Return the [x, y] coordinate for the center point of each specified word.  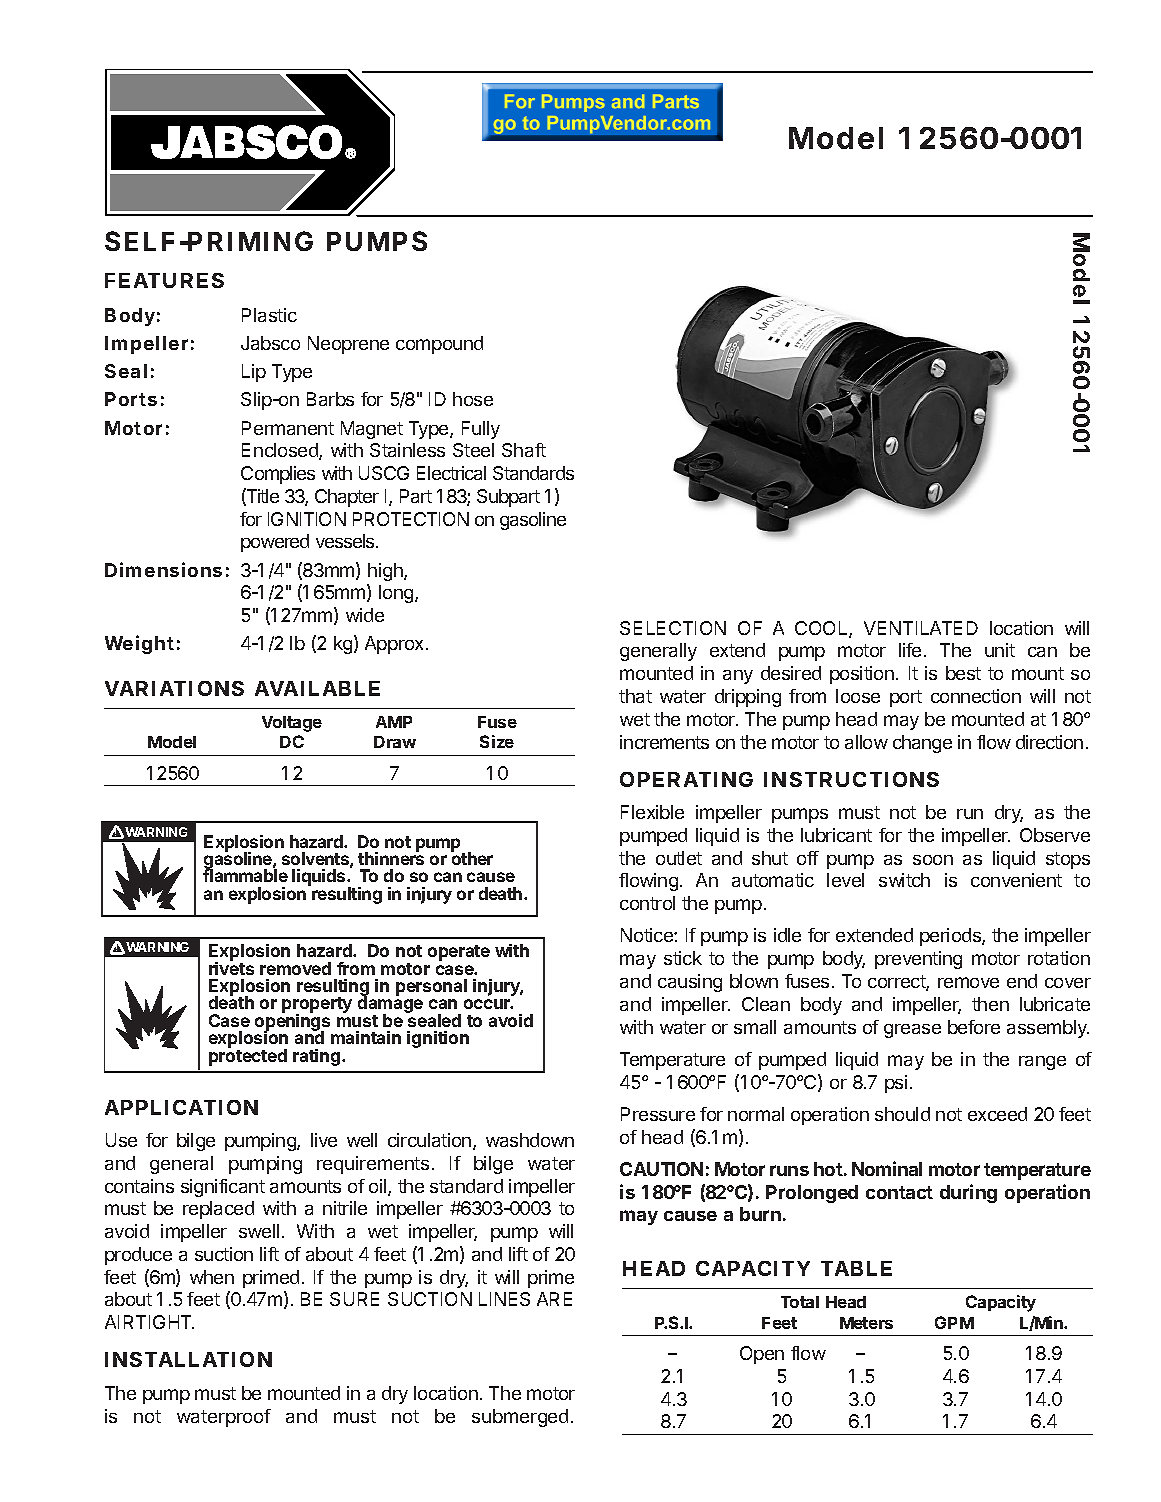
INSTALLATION [188, 1359]
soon [933, 860]
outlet [679, 858]
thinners [391, 858]
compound [439, 345]
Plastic [269, 315]
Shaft [524, 450]
